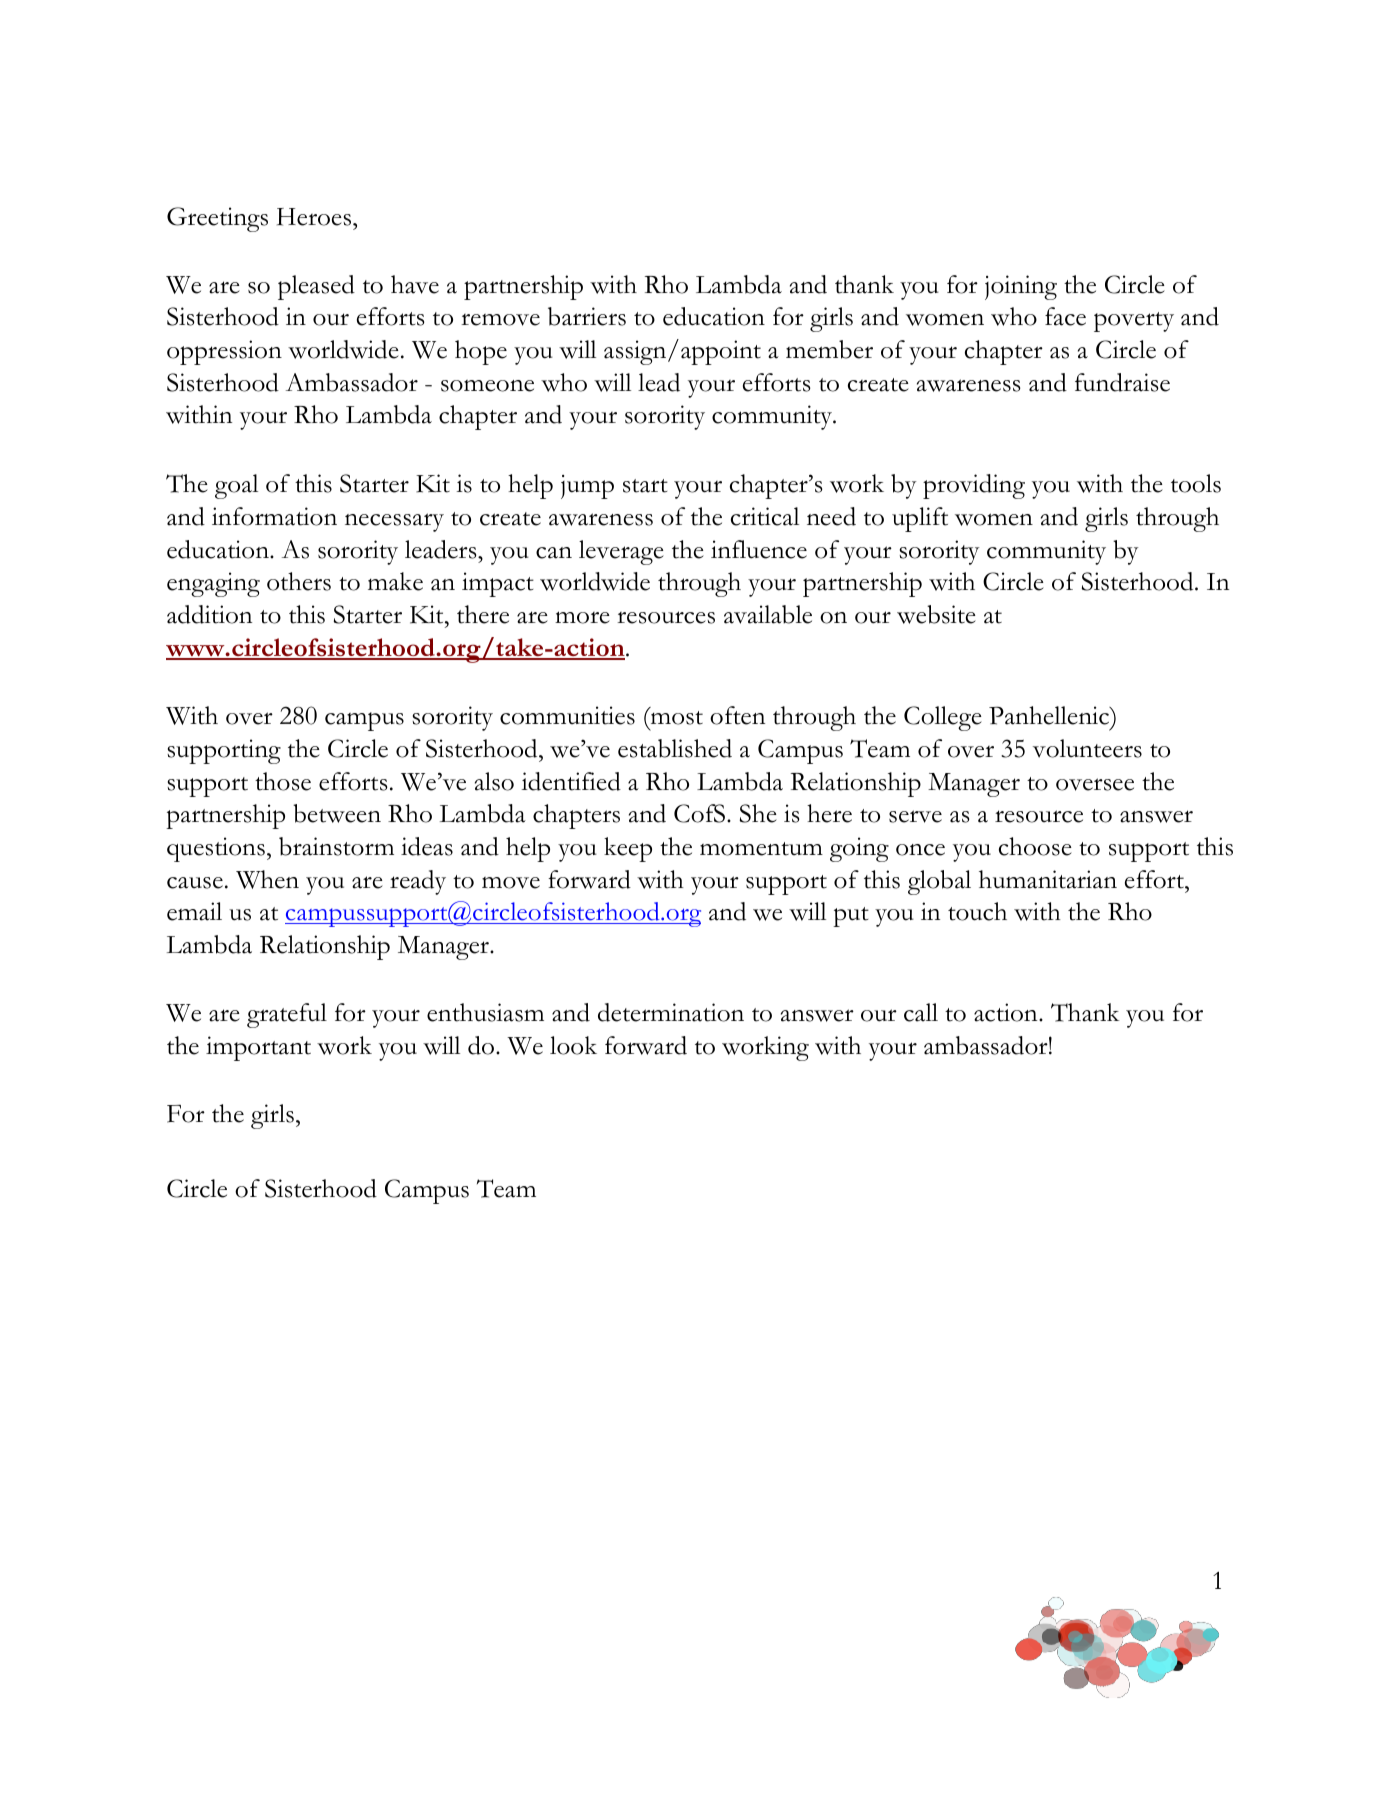 Image resolution: width=1388 pixels, height=1796 pixels. Describe the element at coordinates (1087, 748) in the screenshot. I see `volunteers` at that location.
